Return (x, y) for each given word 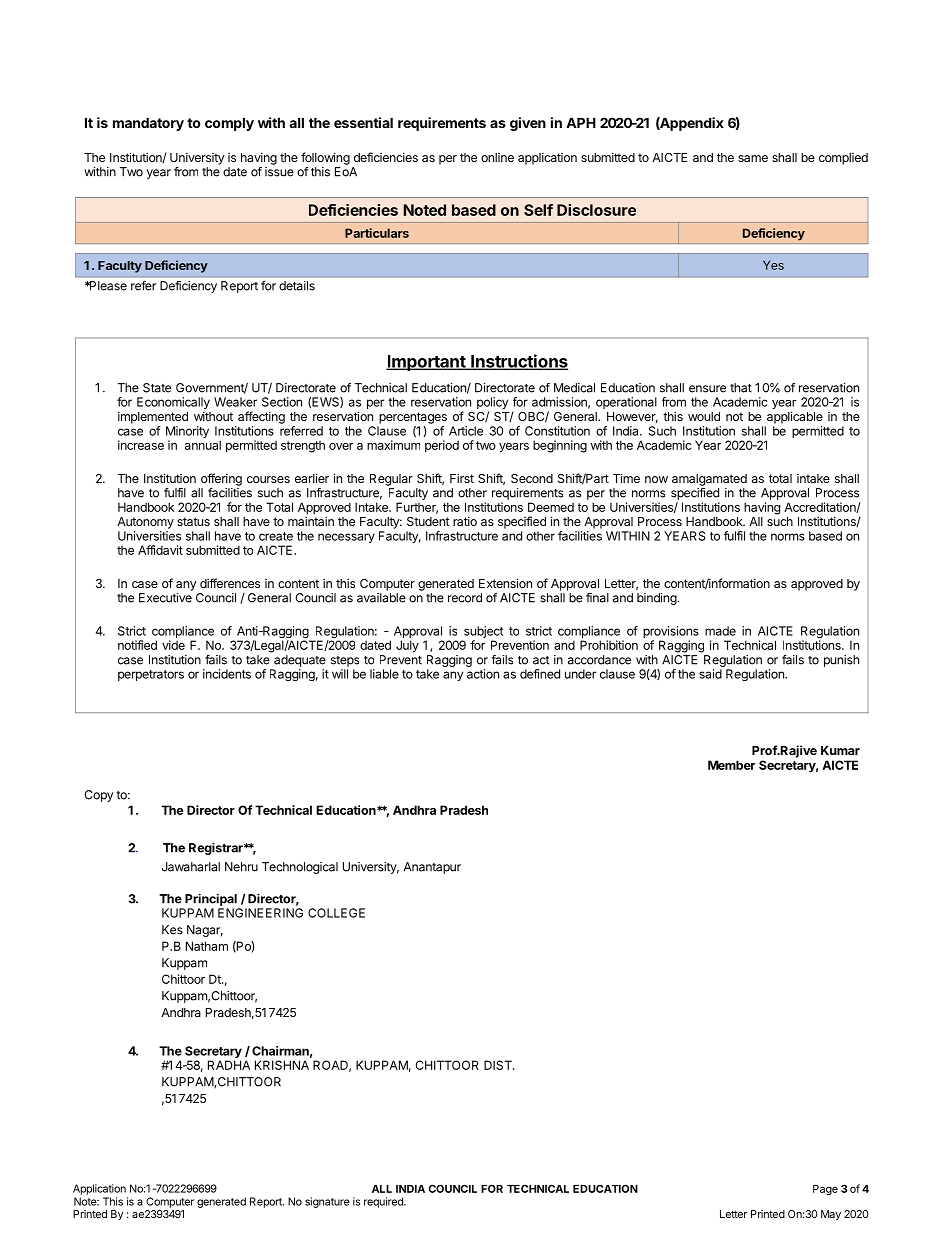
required (384, 1202)
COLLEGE (336, 913)
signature (327, 1202)
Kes (172, 930)
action (483, 674)
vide (173, 645)
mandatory (148, 124)
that (741, 388)
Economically (173, 404)
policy (492, 404)
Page (825, 1190)
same (753, 158)
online (497, 157)
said (710, 674)
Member (731, 765)
